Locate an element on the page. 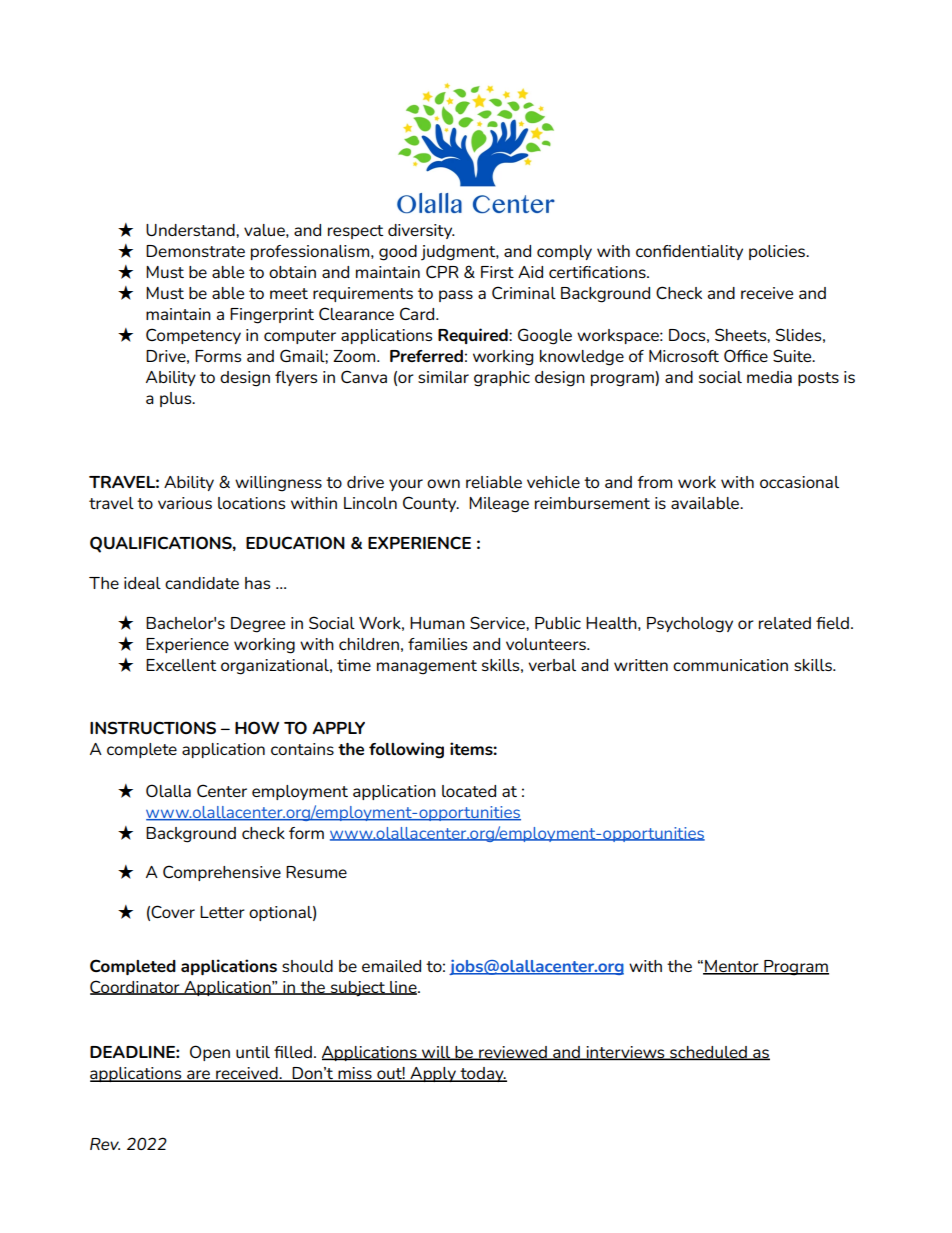 Image resolution: width=952 pixels, height=1233 pixels. First is located at coordinates (497, 272).
